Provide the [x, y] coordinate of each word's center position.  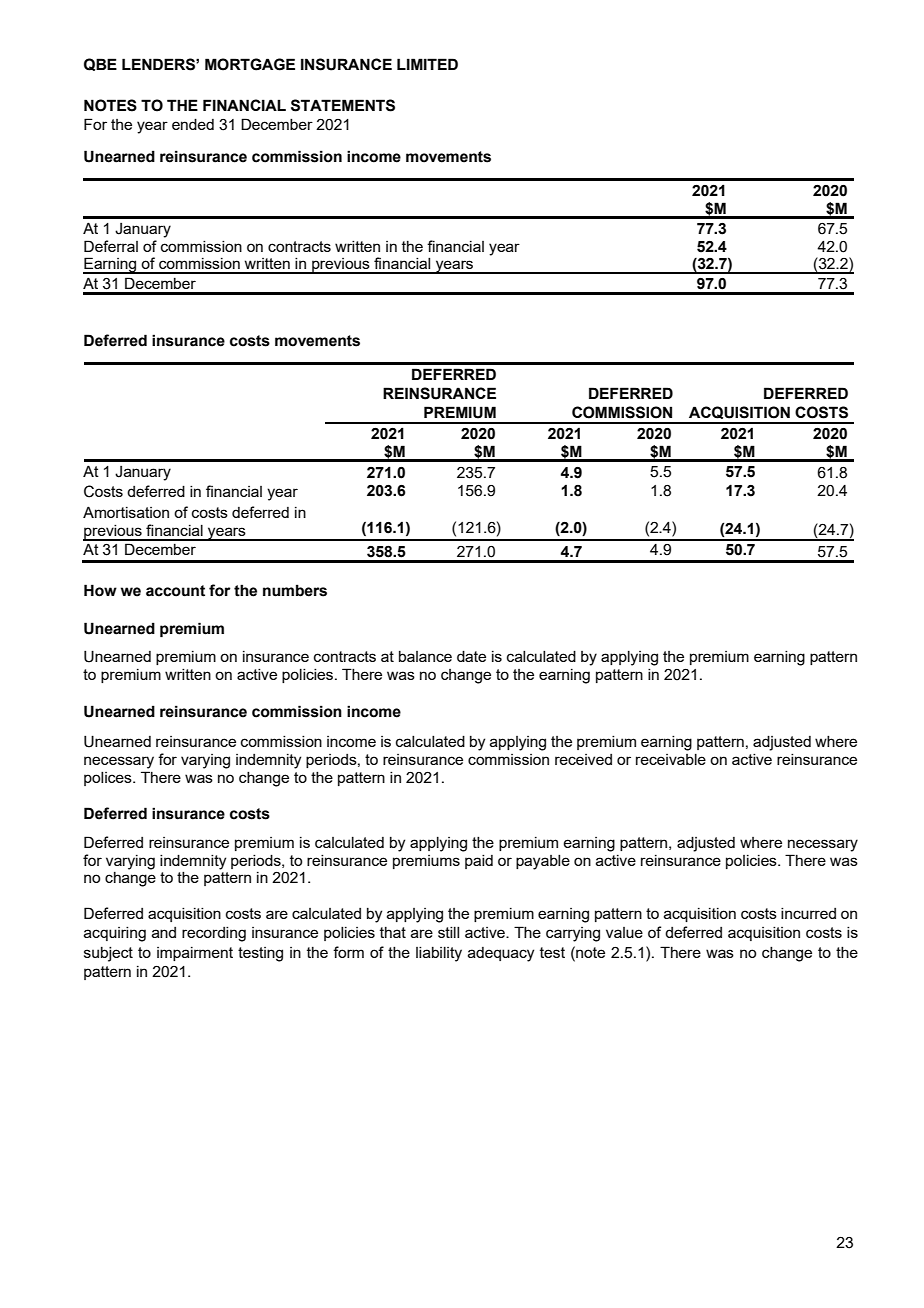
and [164, 932]
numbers [295, 590]
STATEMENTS [343, 105]
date [471, 656]
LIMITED [427, 64]
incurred [808, 913]
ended [193, 124]
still [448, 932]
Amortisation [126, 512]
